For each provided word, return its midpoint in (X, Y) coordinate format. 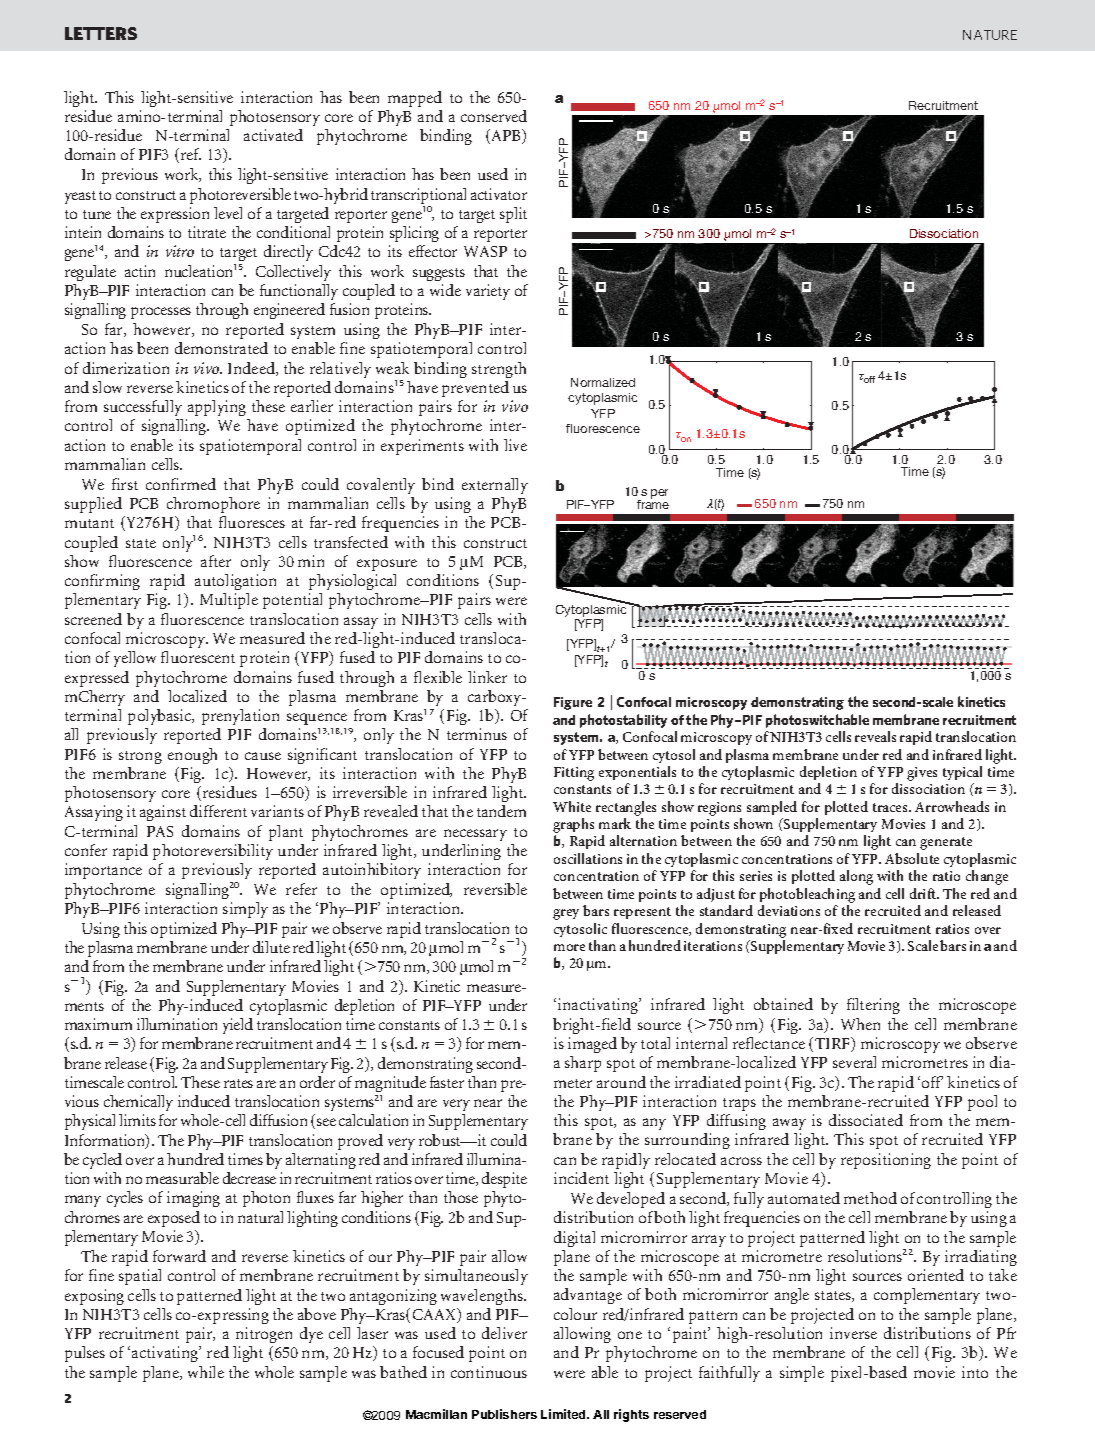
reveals (875, 736)
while (206, 1372)
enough (192, 756)
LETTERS (101, 33)
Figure (573, 703)
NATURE (990, 35)
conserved (494, 116)
